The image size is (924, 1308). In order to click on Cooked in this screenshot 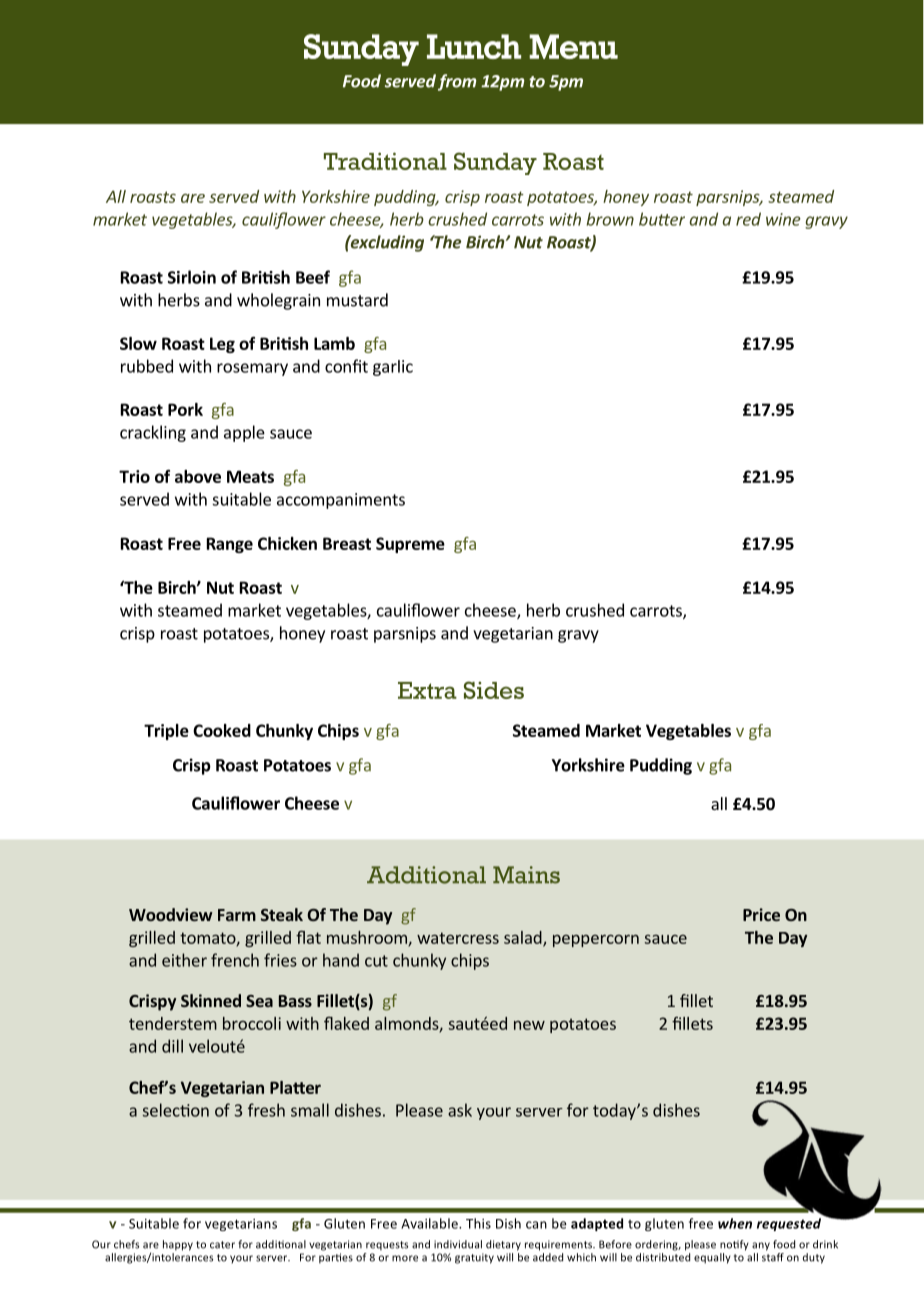, I will do `click(222, 730)`.
